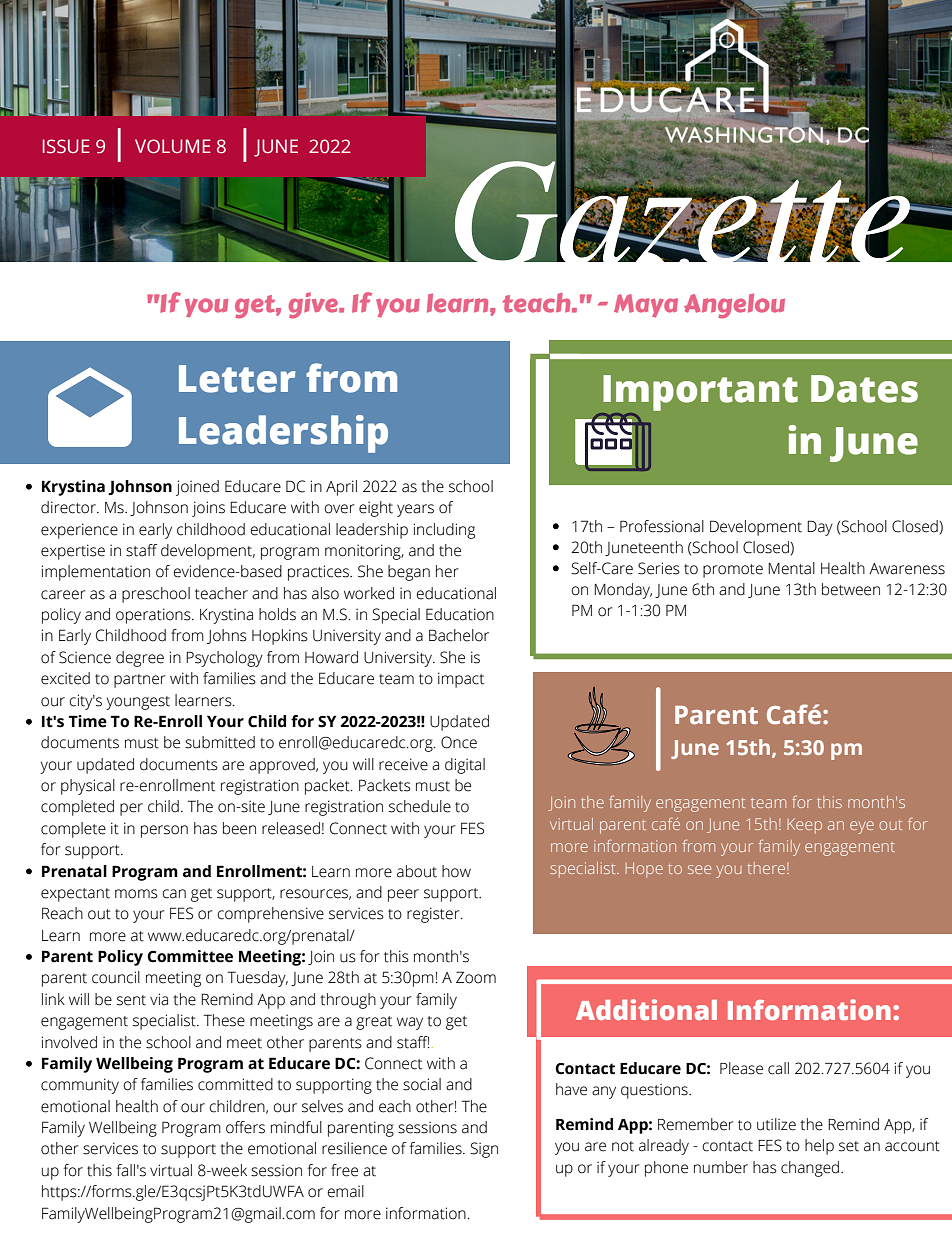 This screenshot has height=1233, width=952. Describe the element at coordinates (484, 1150) in the screenshot. I see `Sign` at that location.
